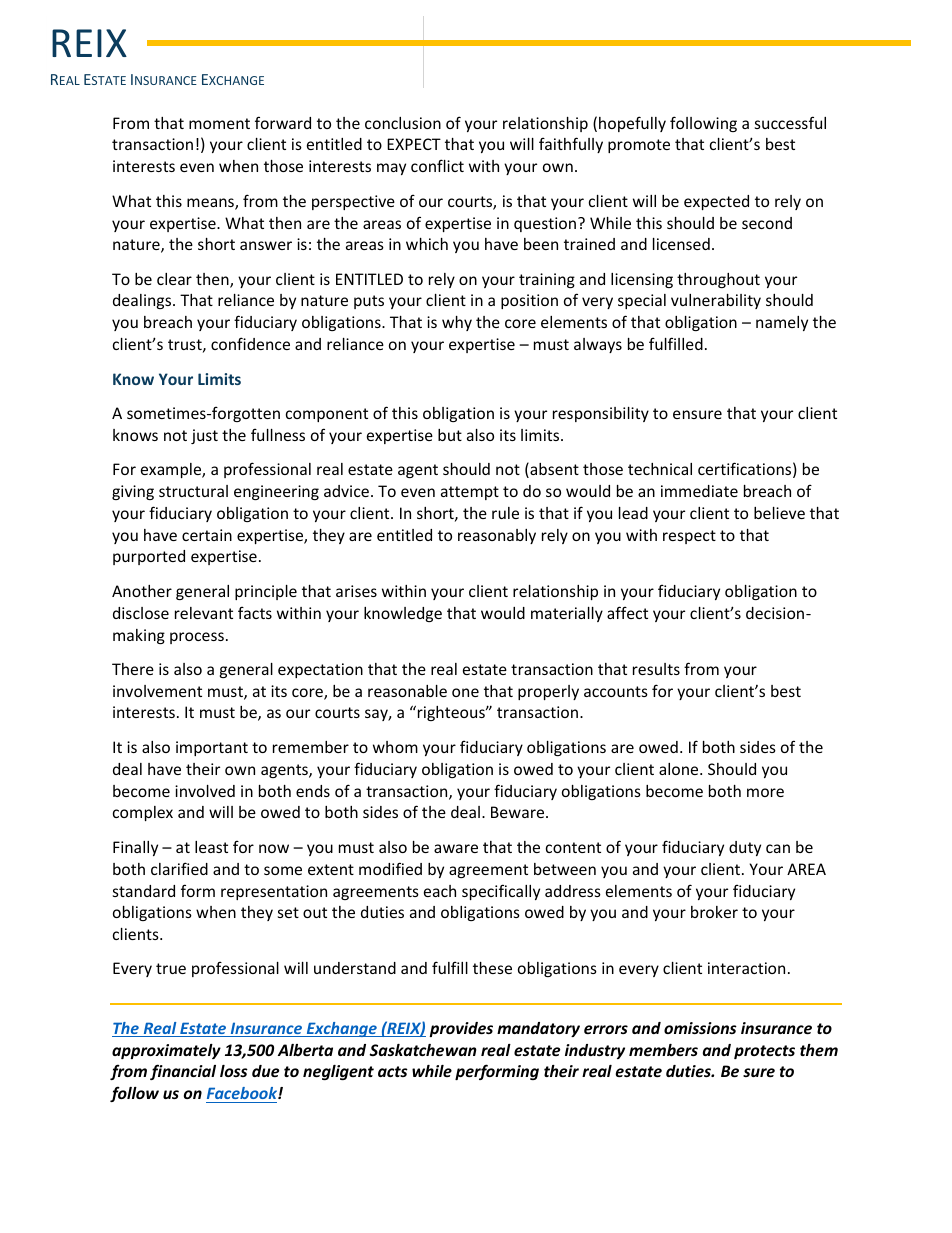 The width and height of the page is (952, 1233). Describe the element at coordinates (219, 123) in the page. I see `moment` at that location.
